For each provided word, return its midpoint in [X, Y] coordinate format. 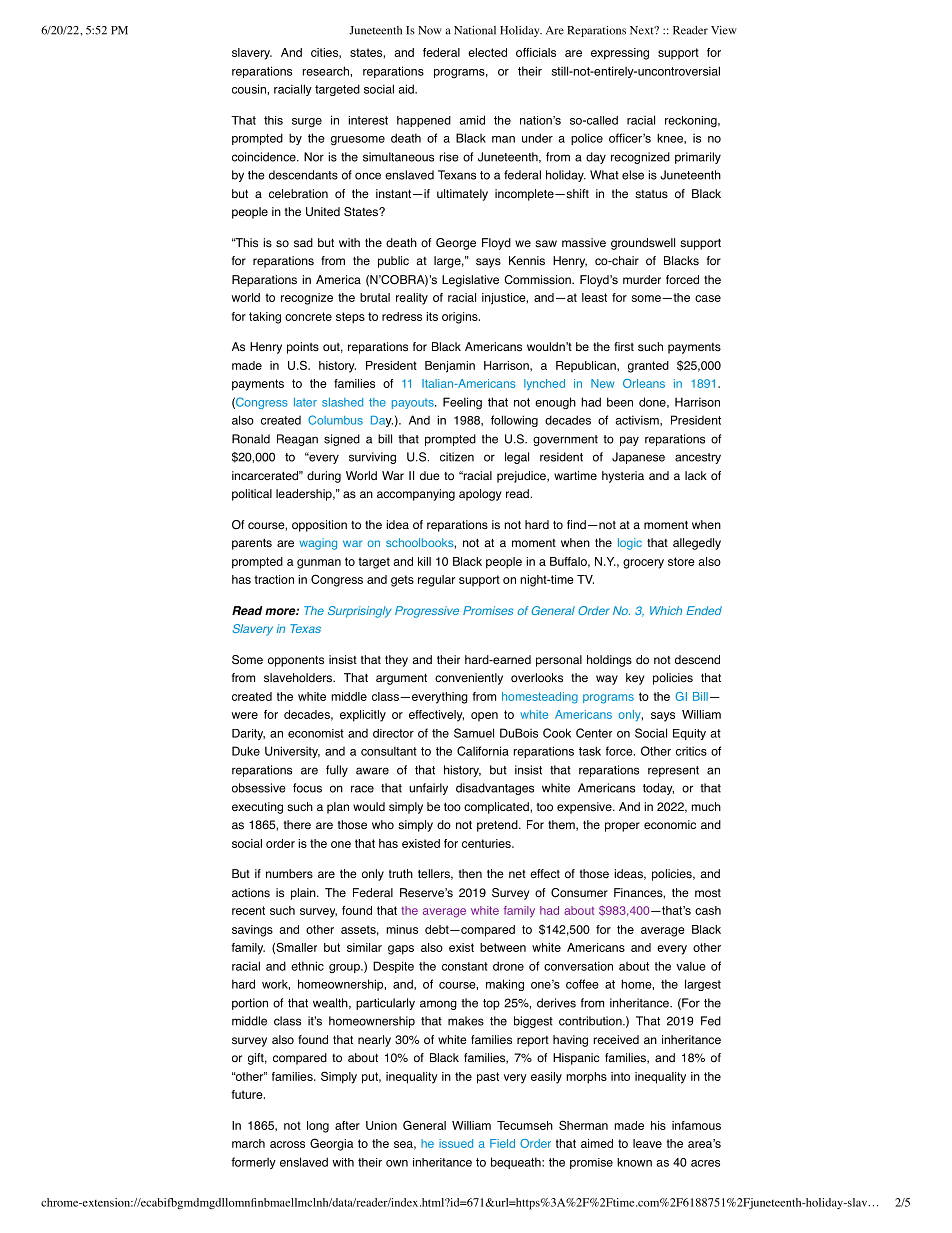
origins [461, 318]
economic [670, 825]
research [326, 71]
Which [666, 610]
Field [502, 1143]
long [318, 1127]
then [470, 873]
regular [436, 581]
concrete [308, 316]
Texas [305, 628]
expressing [620, 54]
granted [648, 367]
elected [487, 52]
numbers [289, 874]
